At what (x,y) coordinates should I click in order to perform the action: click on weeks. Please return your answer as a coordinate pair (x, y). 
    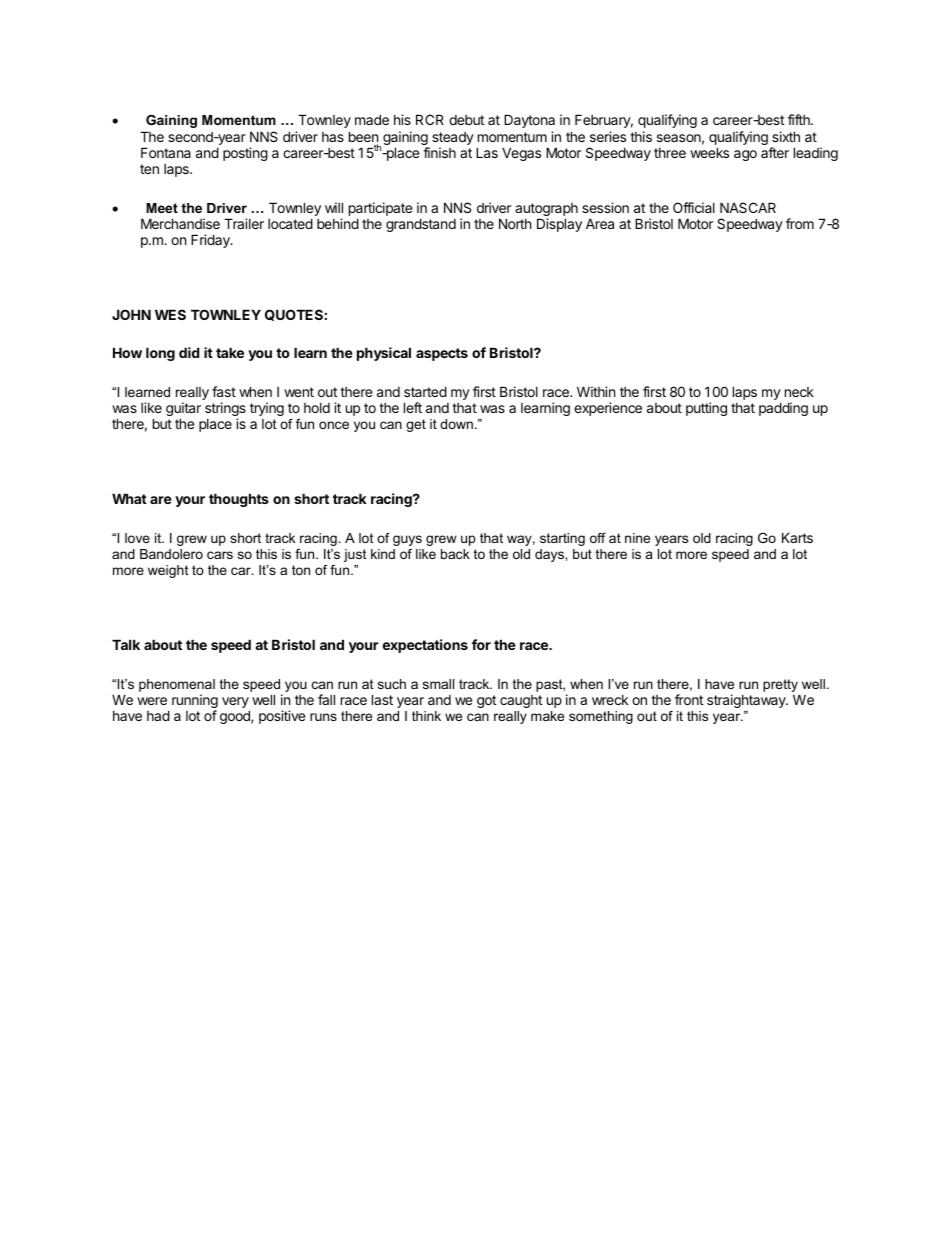
    Looking at the image, I should click on (709, 152).
